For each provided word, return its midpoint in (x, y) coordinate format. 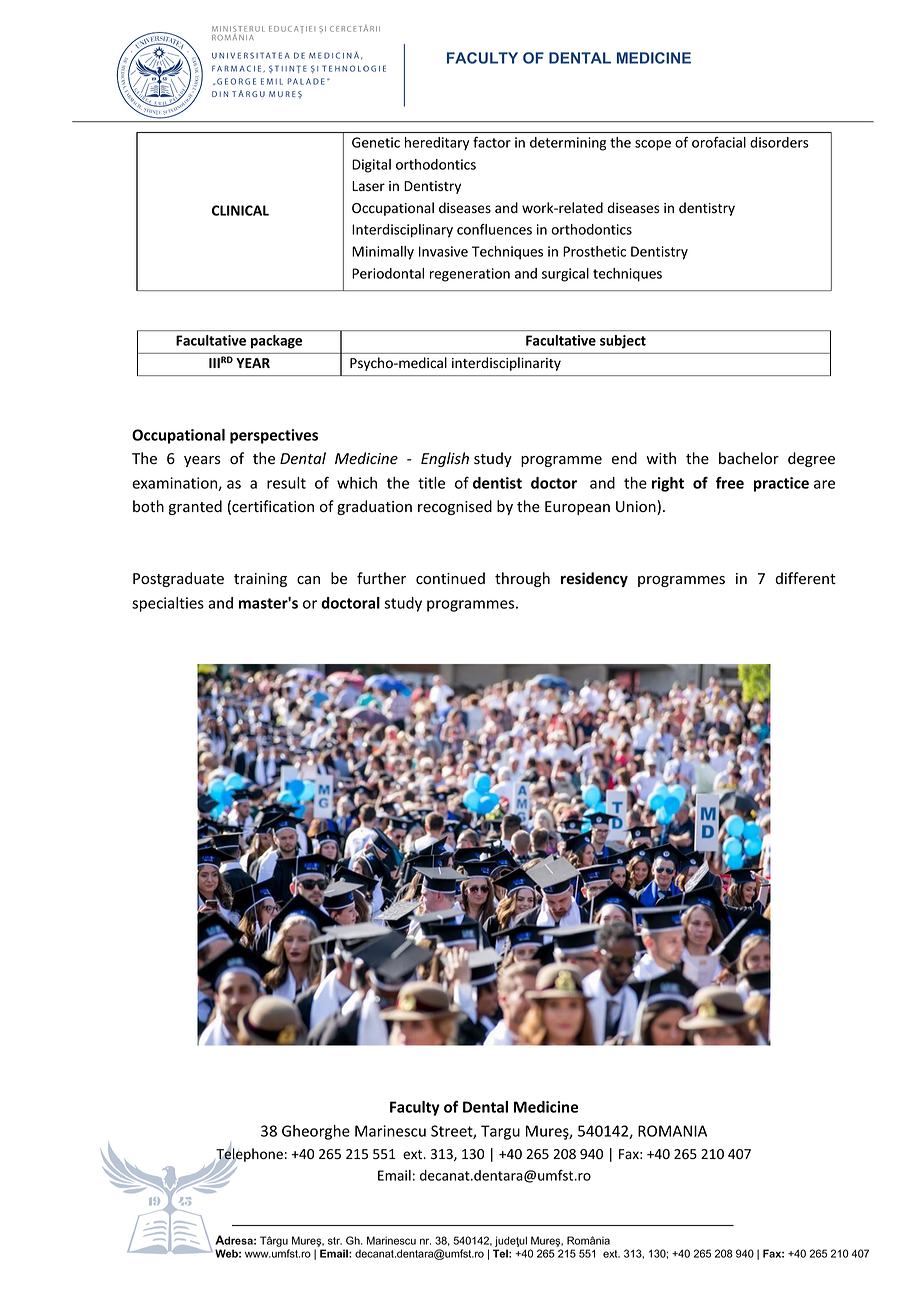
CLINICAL (240, 210)
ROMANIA (672, 1131)
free (730, 483)
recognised (455, 507)
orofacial (719, 142)
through (522, 579)
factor (492, 142)
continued (450, 578)
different (805, 578)
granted (195, 507)
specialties (168, 604)
